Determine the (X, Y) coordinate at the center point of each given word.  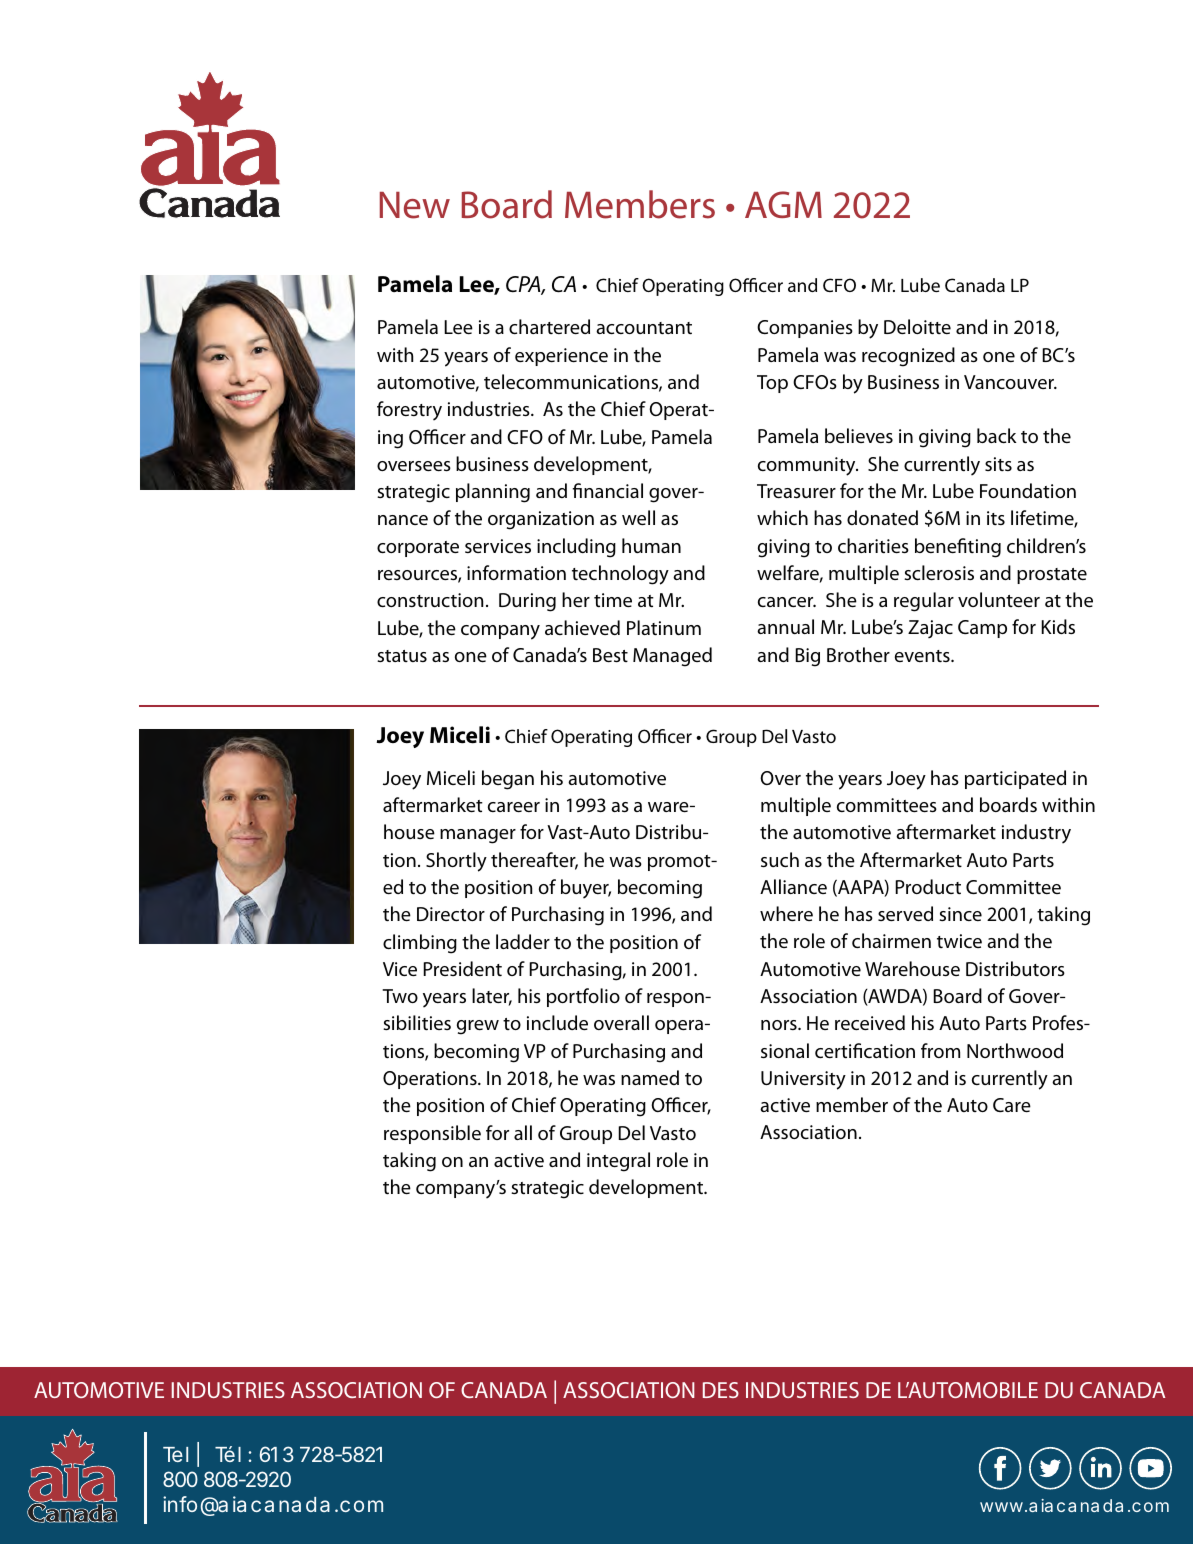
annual (785, 626)
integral (618, 1162)
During (527, 602)
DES (721, 1390)
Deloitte (917, 327)
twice (959, 941)
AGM (783, 204)
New (415, 205)
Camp (982, 629)
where (786, 913)
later (492, 997)
